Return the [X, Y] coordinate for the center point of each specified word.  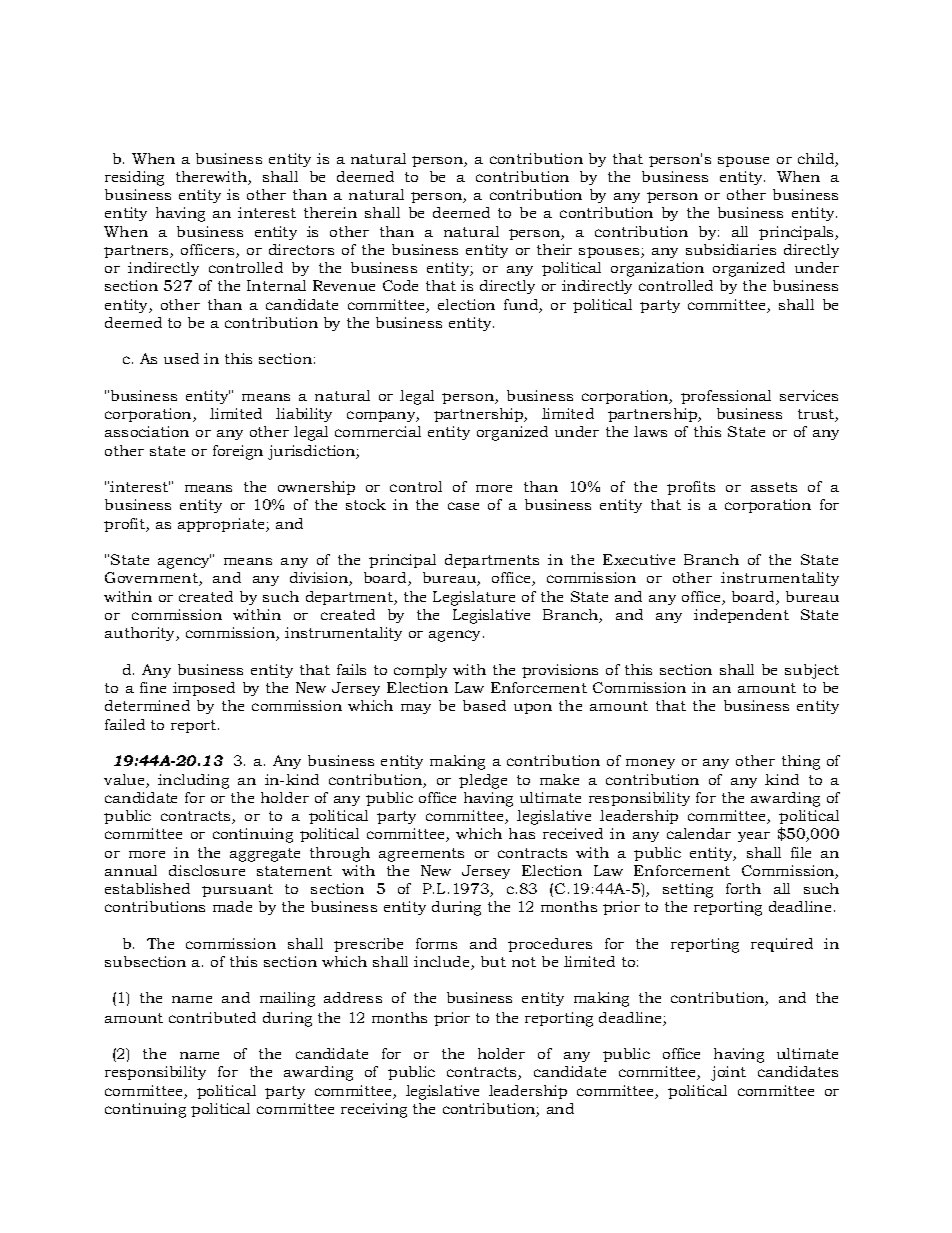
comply [420, 671]
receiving [374, 1110]
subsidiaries [731, 249]
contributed [212, 1017]
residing [134, 178]
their [554, 249]
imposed [204, 689]
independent [741, 616]
